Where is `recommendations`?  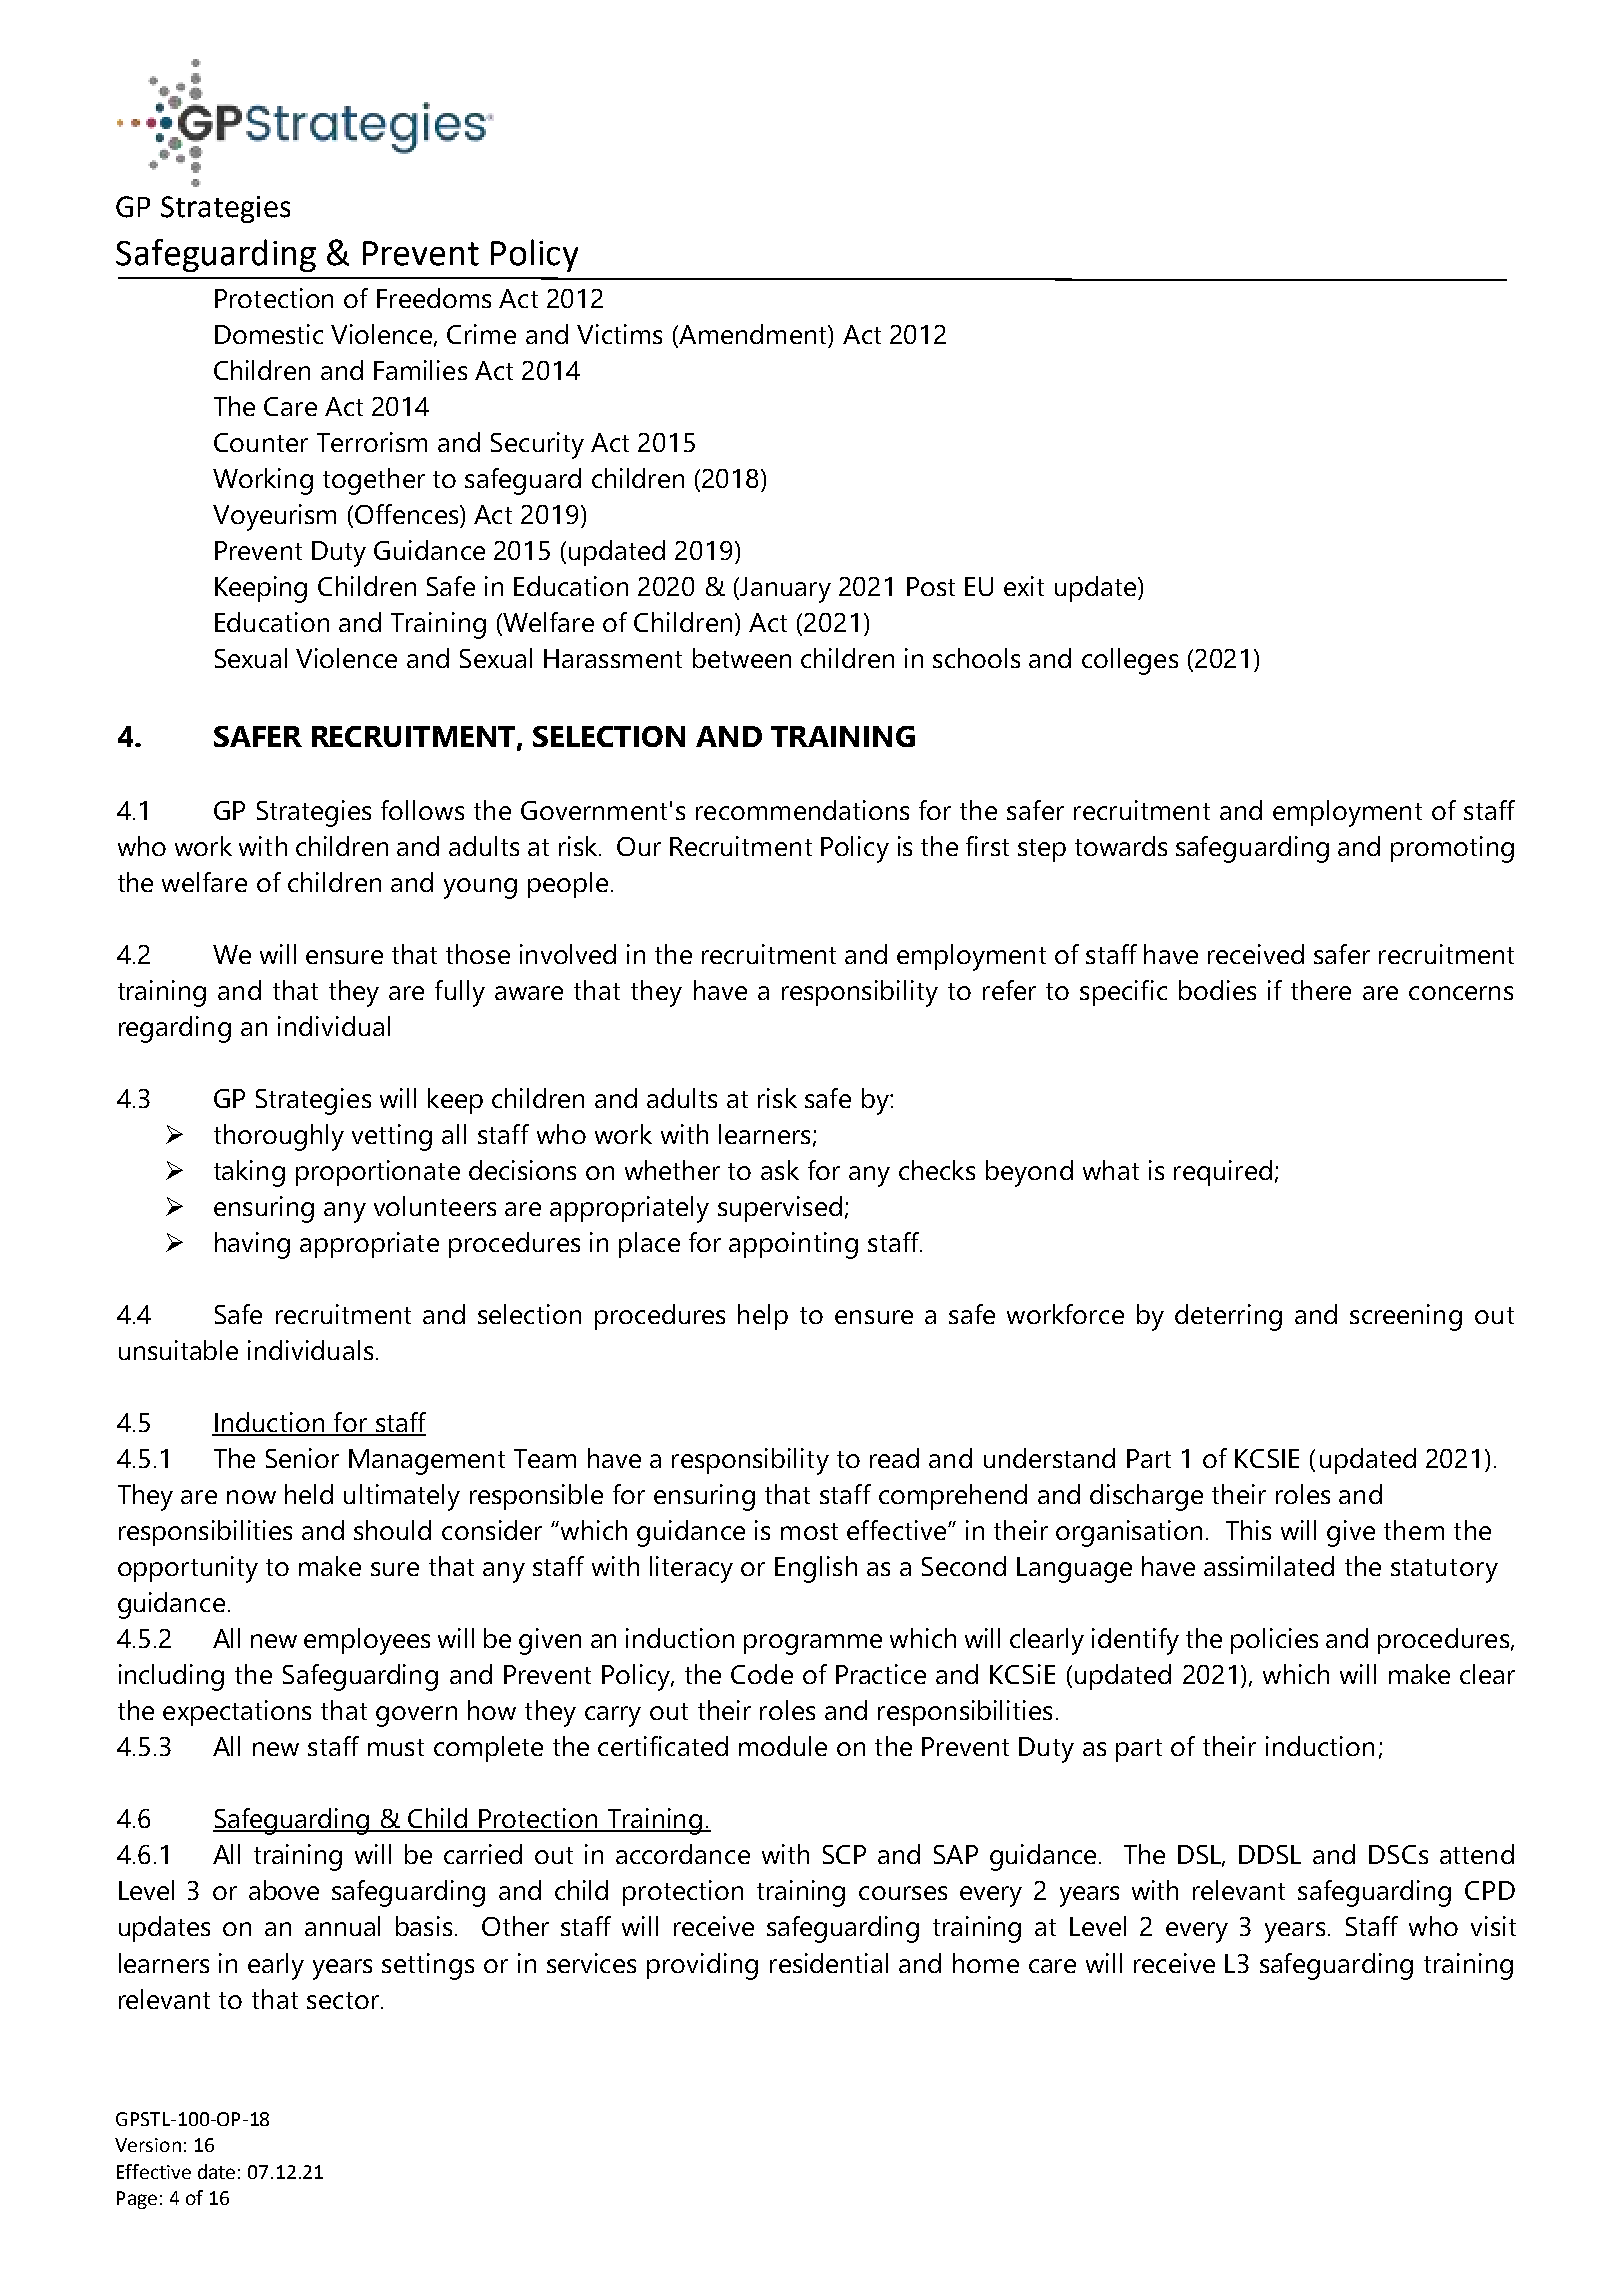 recommendations is located at coordinates (802, 810).
